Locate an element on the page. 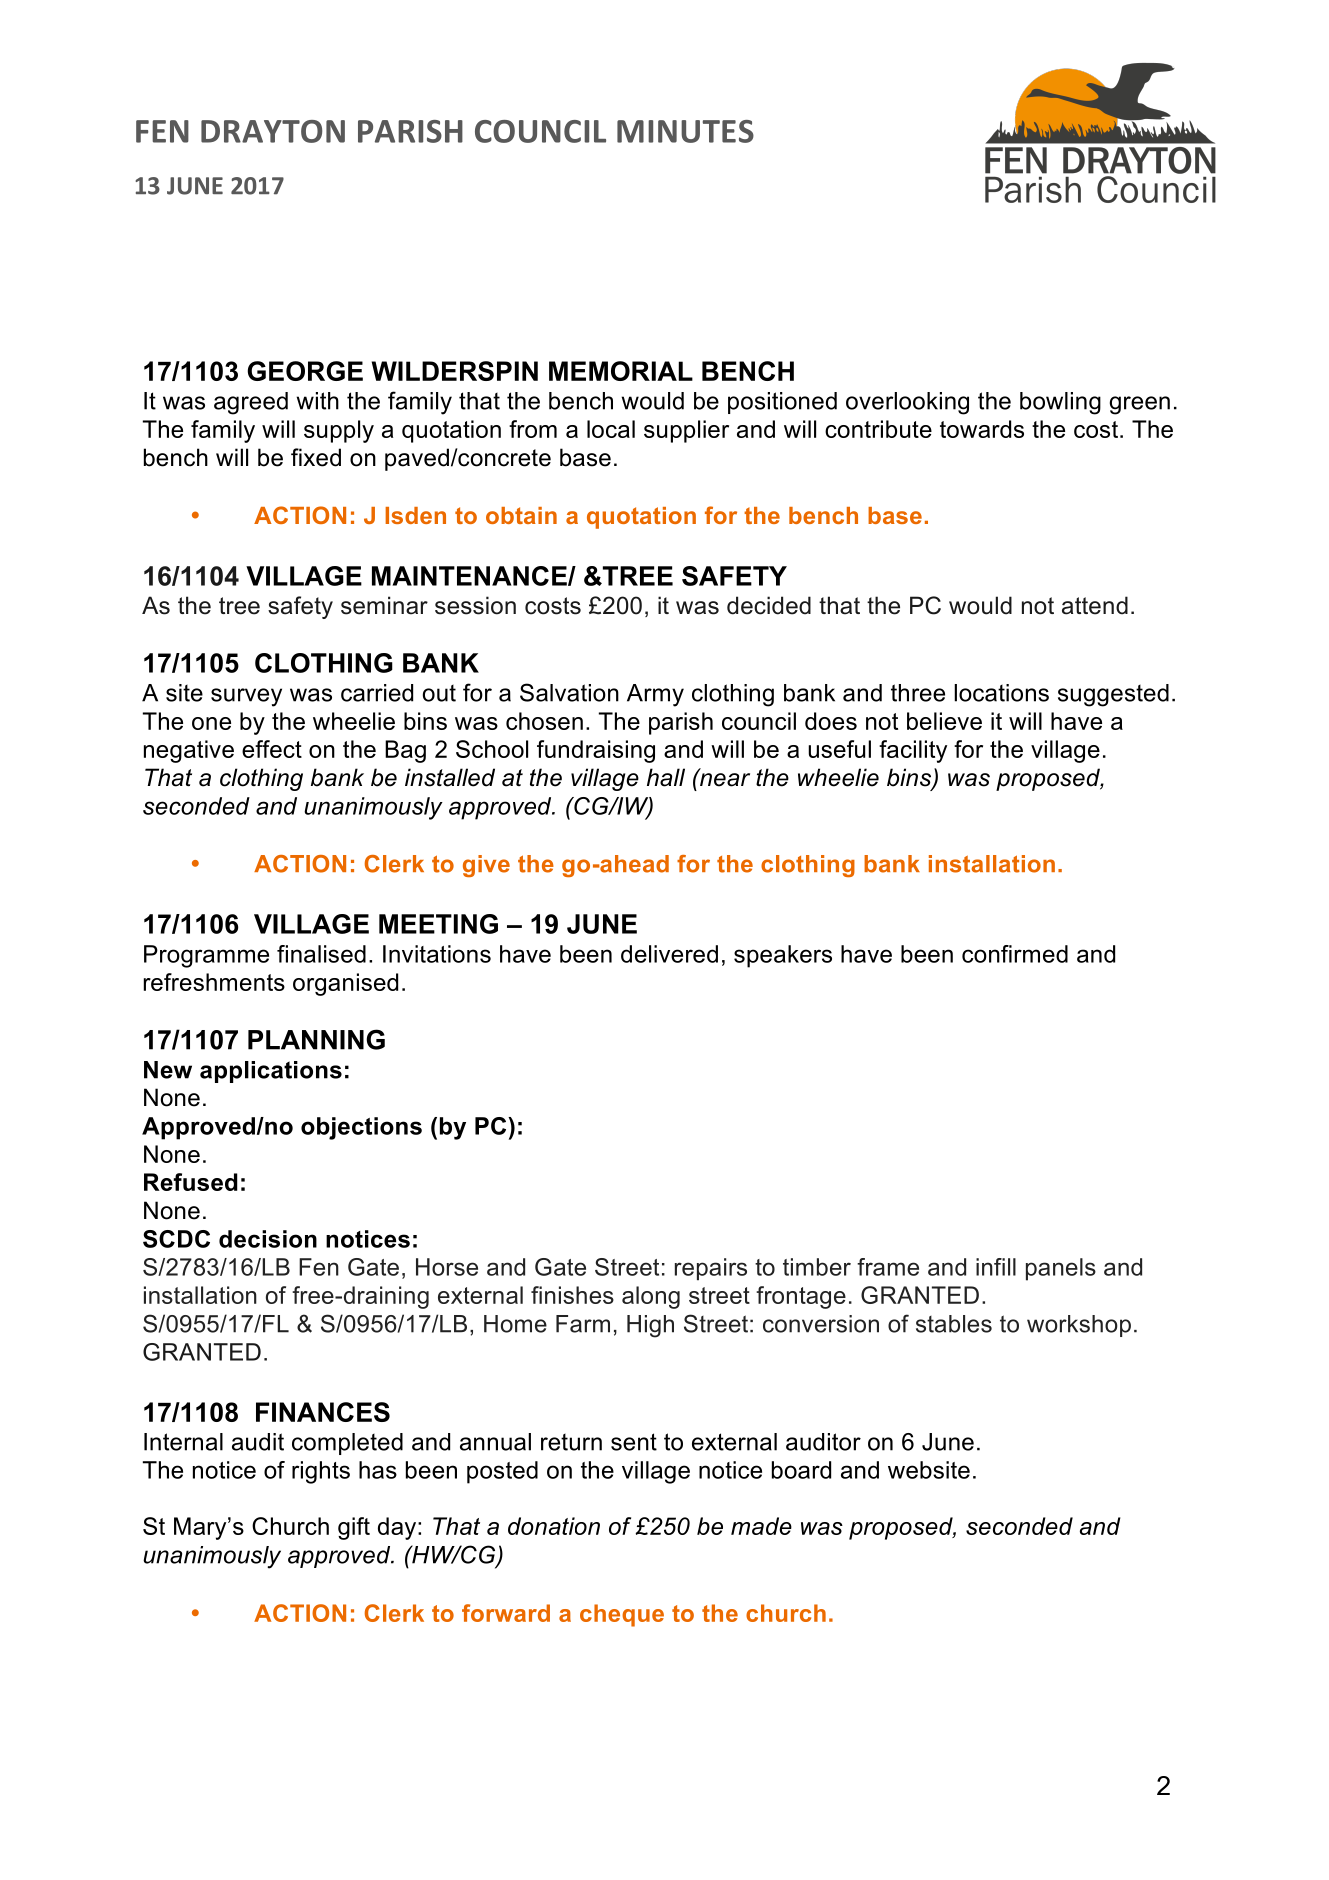 This image has width=1329, height=1880. decision is located at coordinates (268, 1239).
